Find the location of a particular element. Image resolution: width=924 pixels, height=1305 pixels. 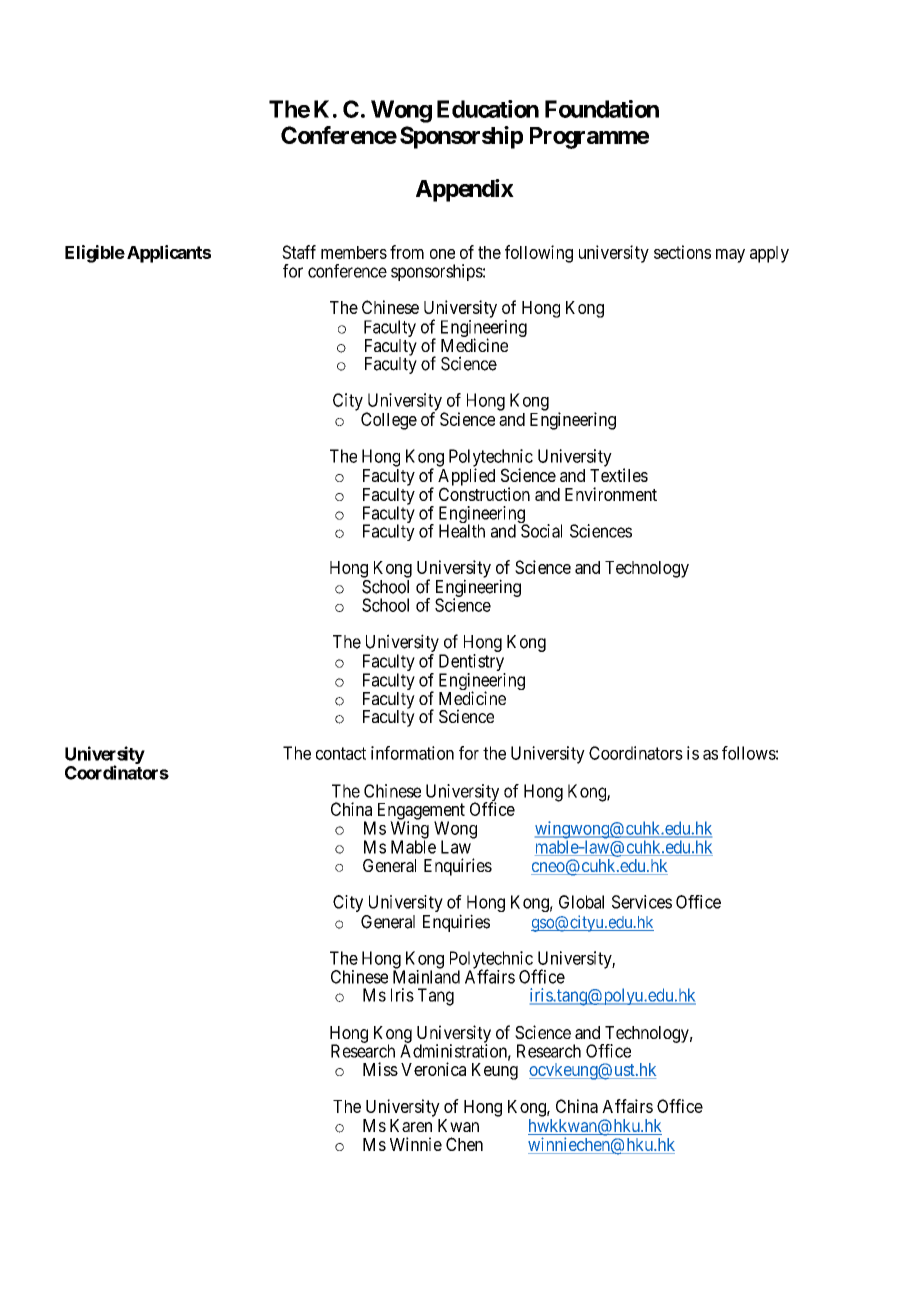

contact is located at coordinates (341, 753).
